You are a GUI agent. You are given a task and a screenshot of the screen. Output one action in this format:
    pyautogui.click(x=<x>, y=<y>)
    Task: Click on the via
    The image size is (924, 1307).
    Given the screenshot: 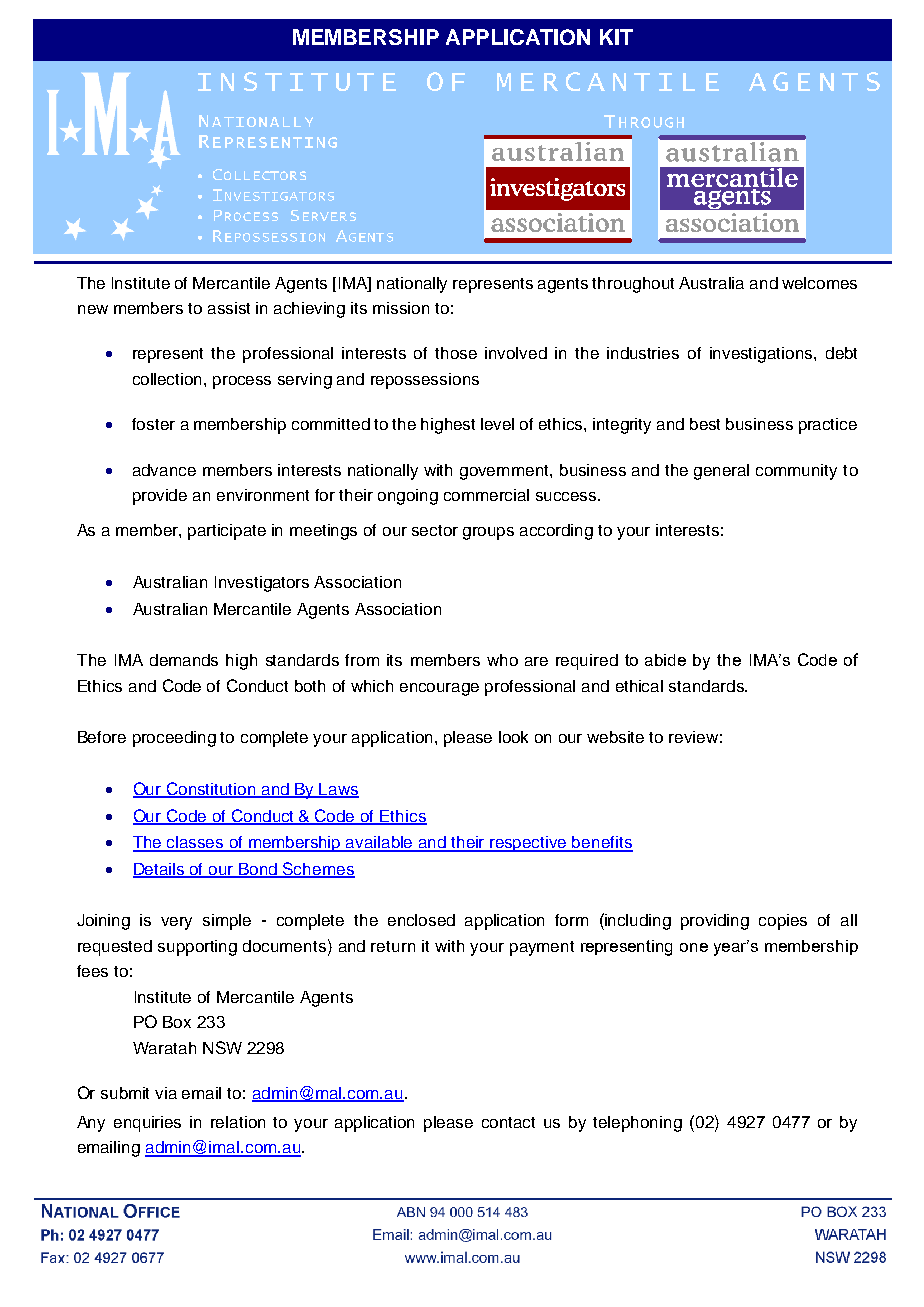 What is the action you would take?
    pyautogui.click(x=166, y=1093)
